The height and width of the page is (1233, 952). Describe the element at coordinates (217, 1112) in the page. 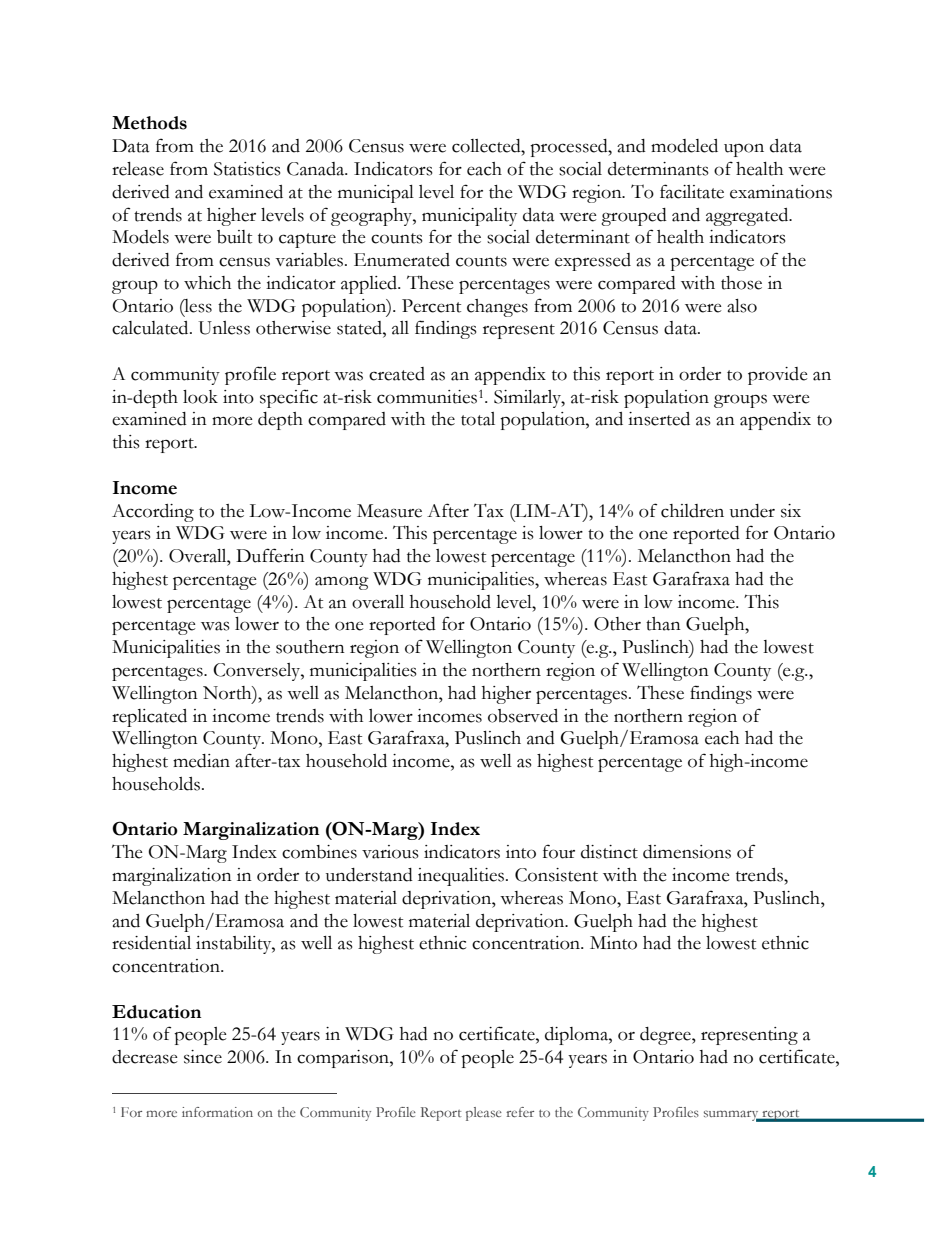

I see `information` at that location.
